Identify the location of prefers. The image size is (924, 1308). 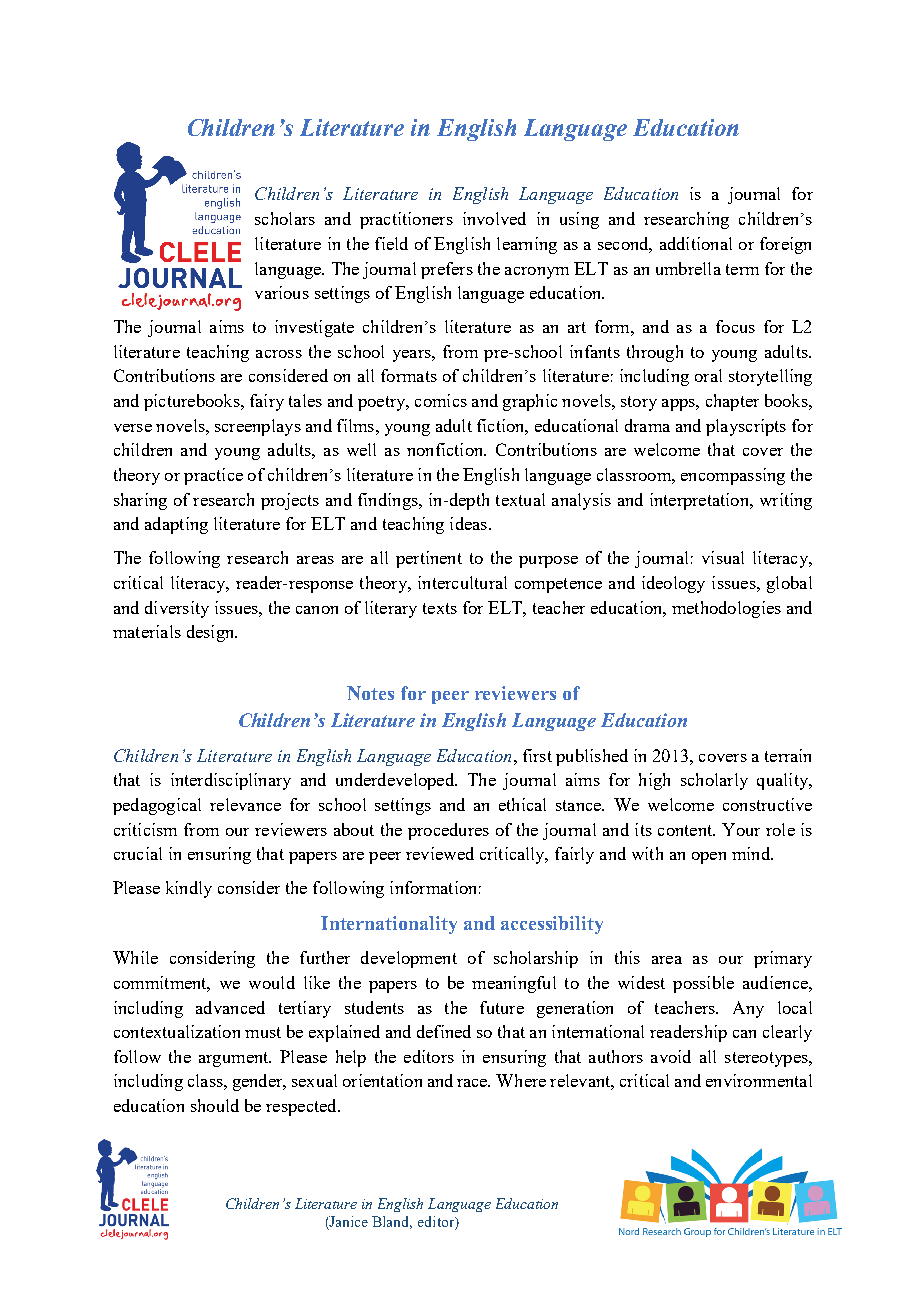
(447, 270).
